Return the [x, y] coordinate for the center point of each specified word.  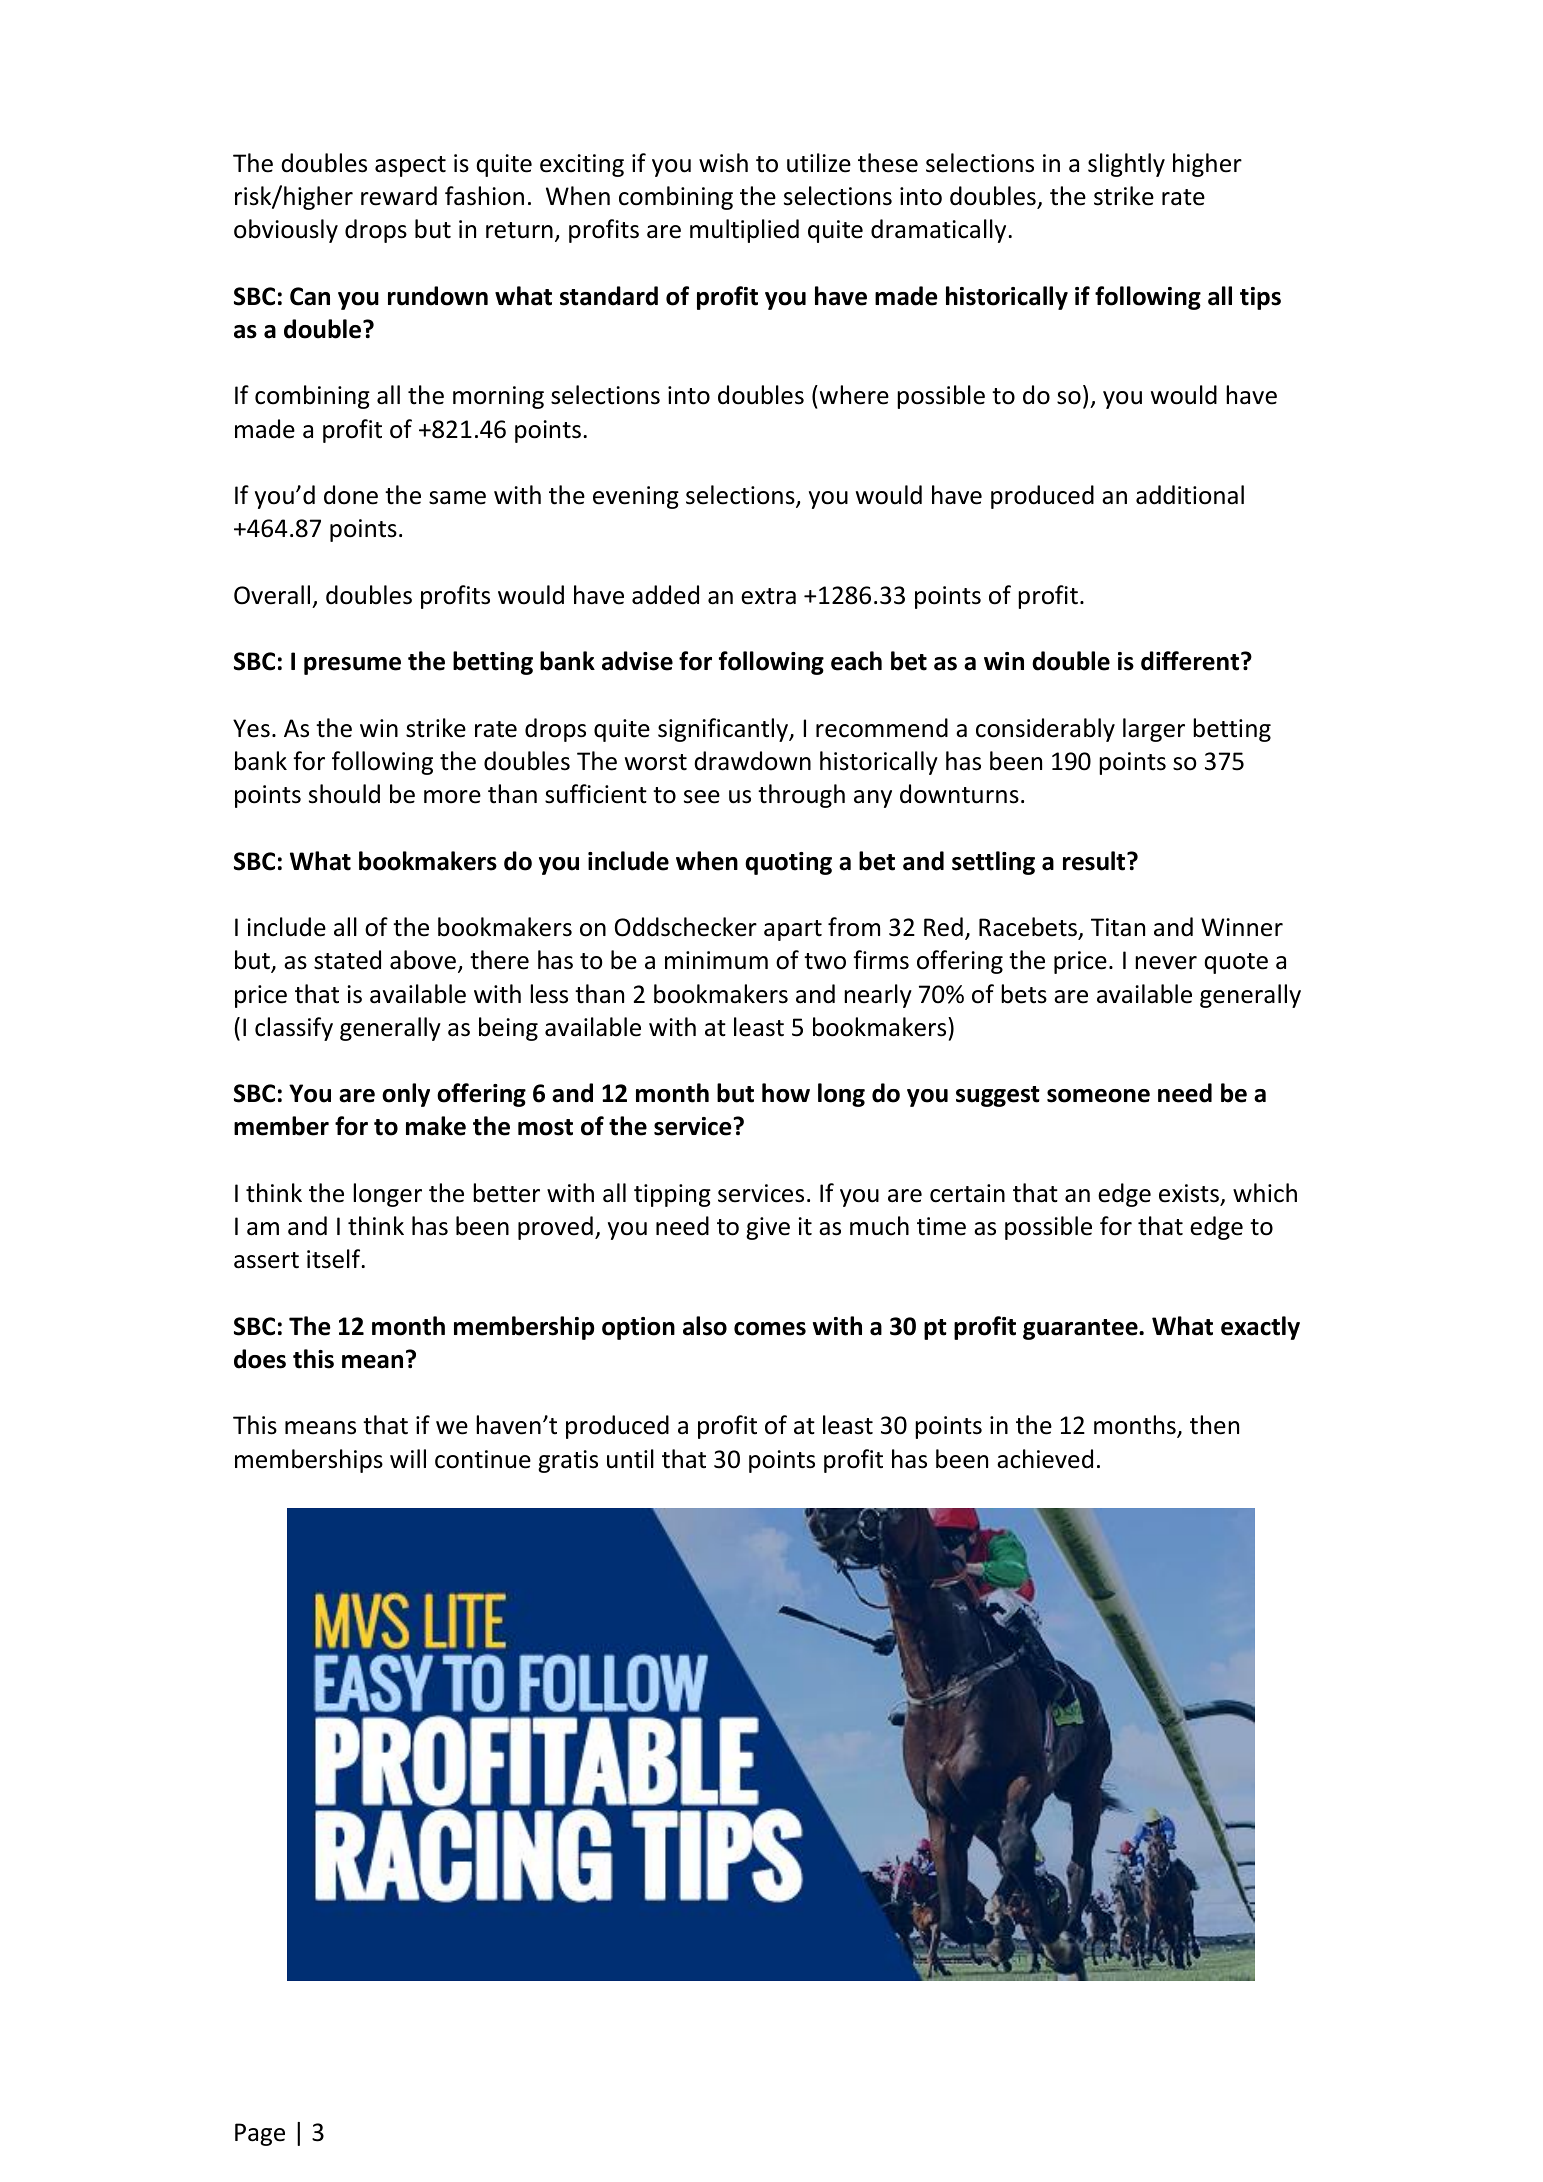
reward [399, 196]
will [408, 1458]
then [1214, 1425]
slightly [1126, 165]
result [1095, 861]
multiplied [744, 231]
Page [260, 2134]
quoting [788, 863]
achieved [1045, 1459]
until [630, 1459]
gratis [568, 1461]
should [344, 794]
